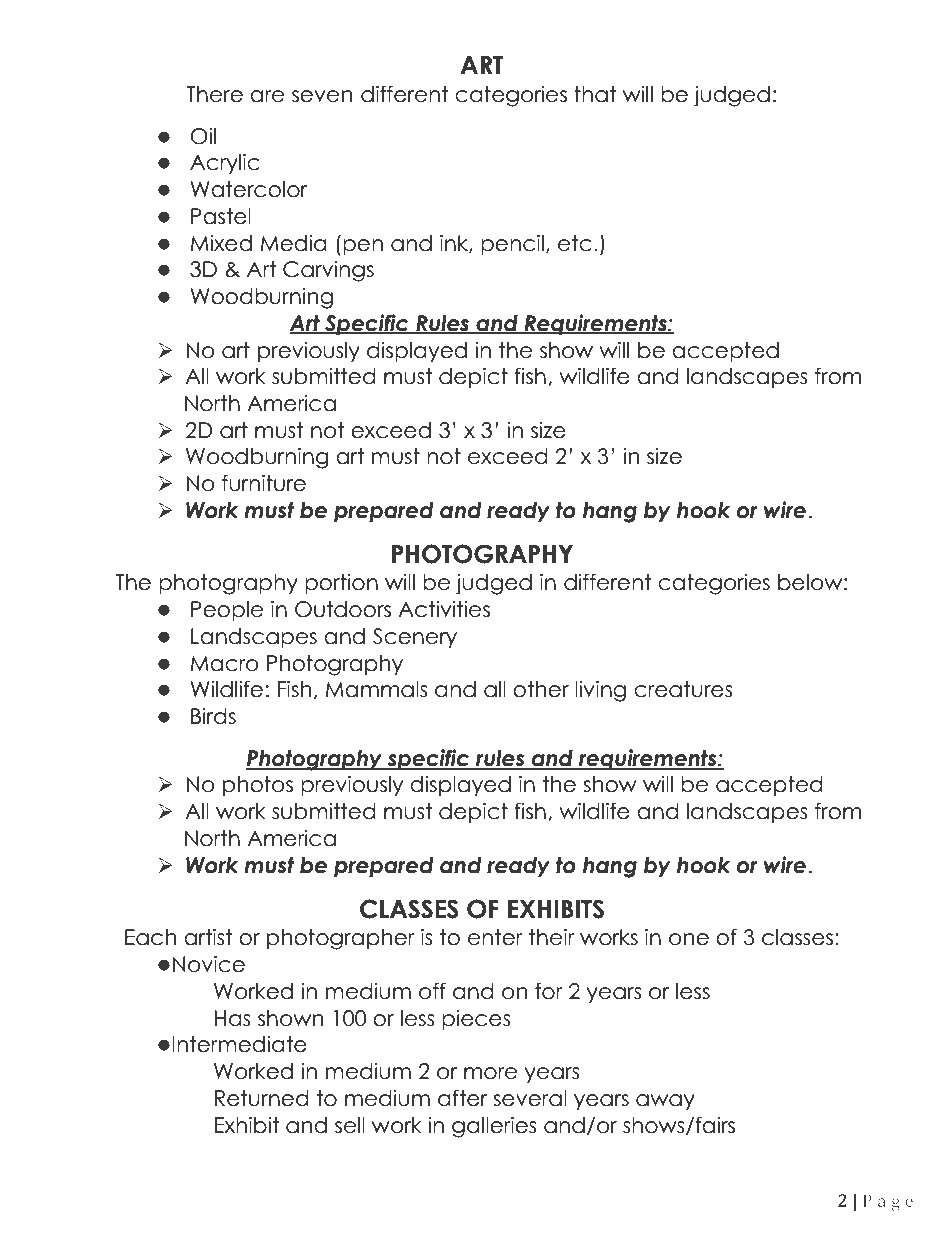 This document has height=1233, width=952. Describe the element at coordinates (444, 609) in the document. I see `Activities` at that location.
